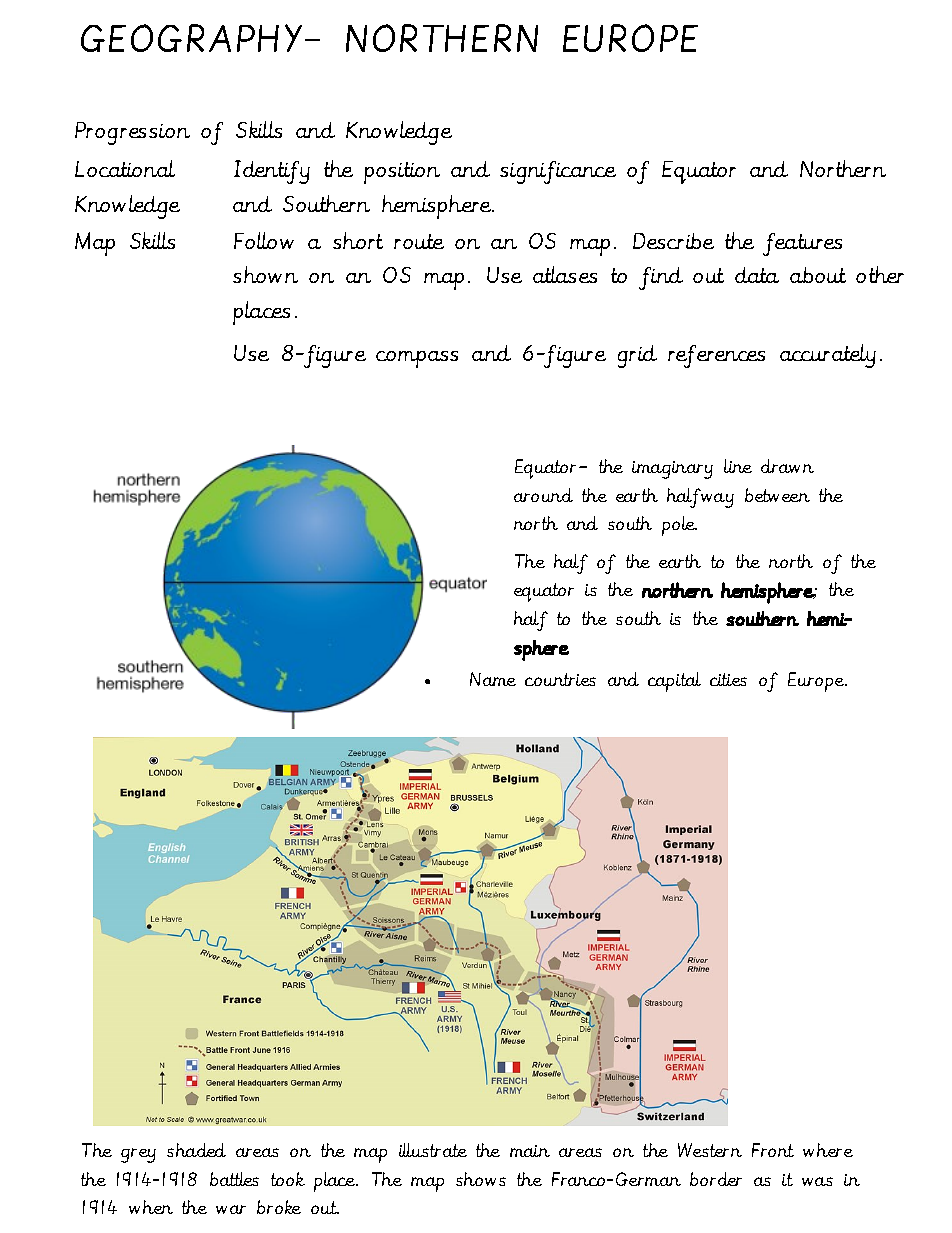  Describe the element at coordinates (493, 679) in the screenshot. I see `Name` at that location.
